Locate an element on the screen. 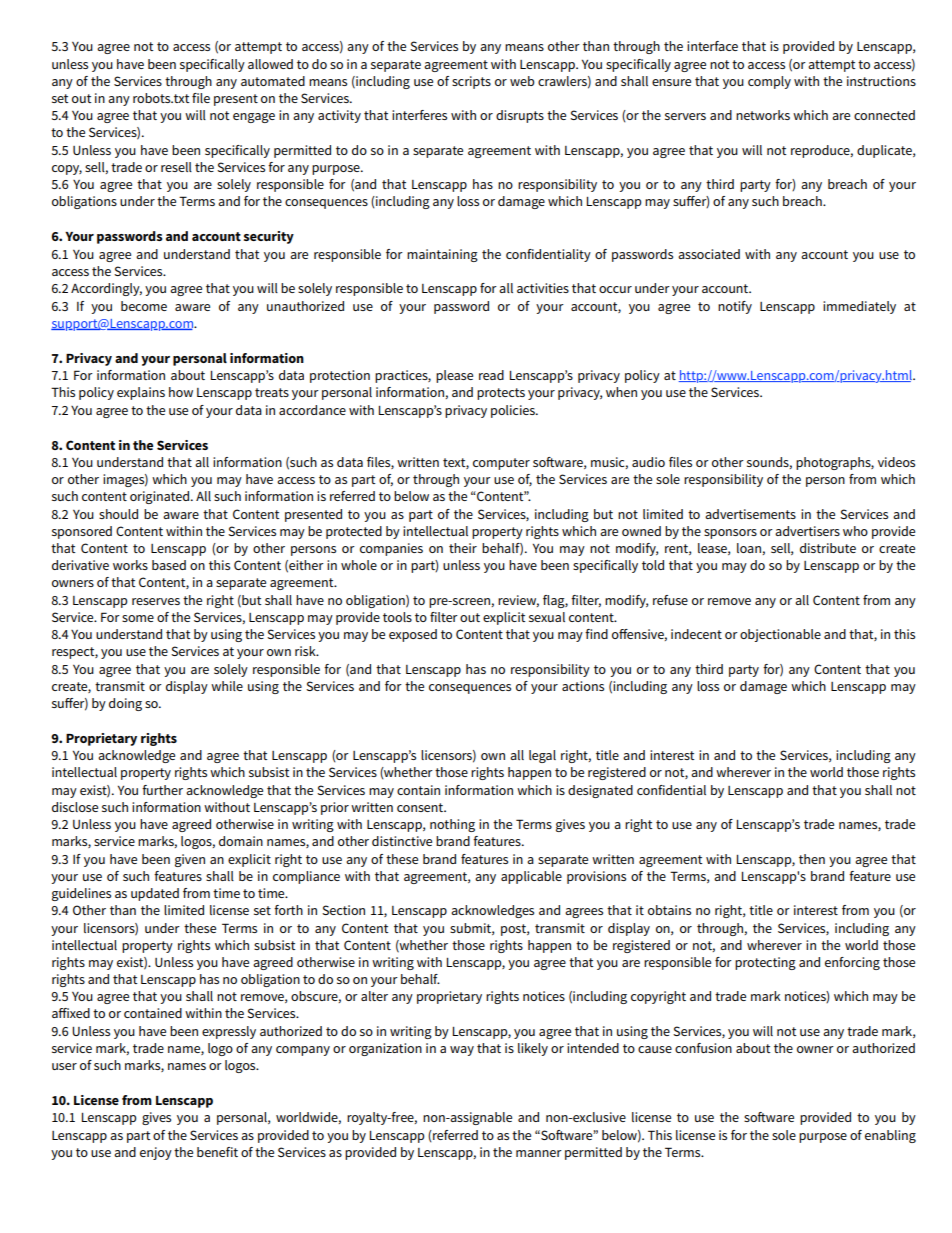 The image size is (952, 1233). engage is located at coordinates (254, 118).
